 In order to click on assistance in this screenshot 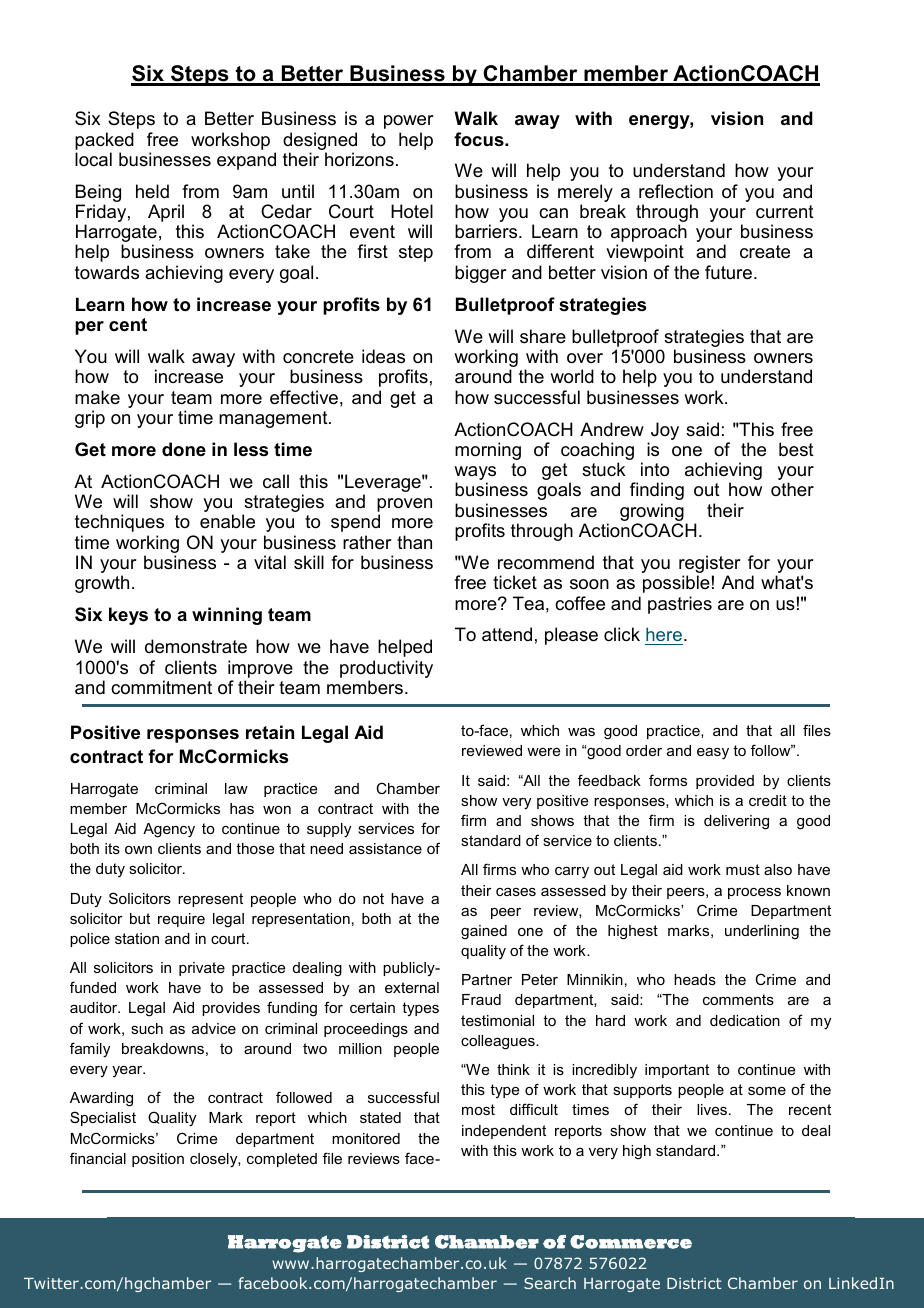, I will do `click(385, 848)`.
